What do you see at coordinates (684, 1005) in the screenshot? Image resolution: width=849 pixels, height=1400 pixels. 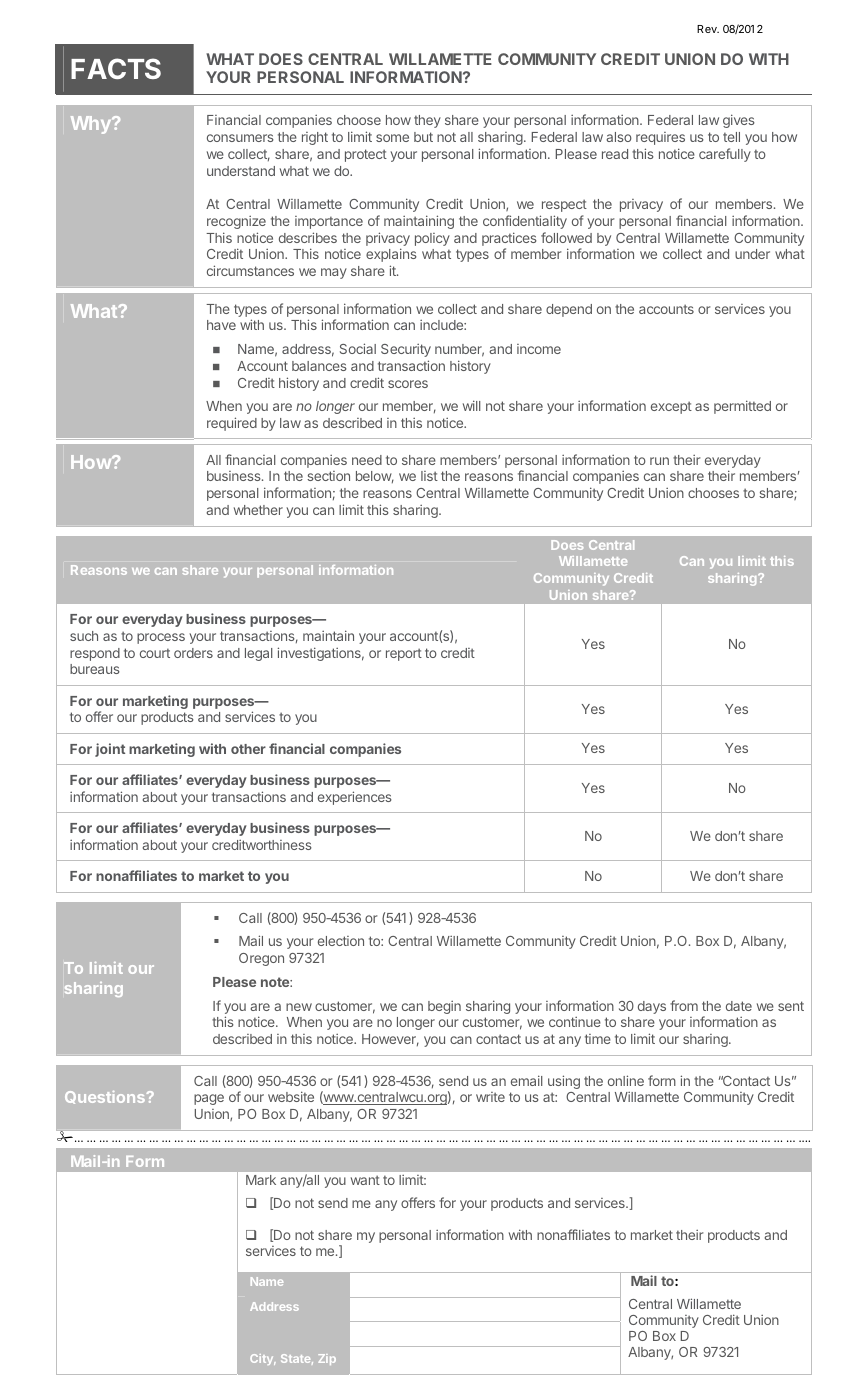 I see `from` at bounding box center [684, 1005].
